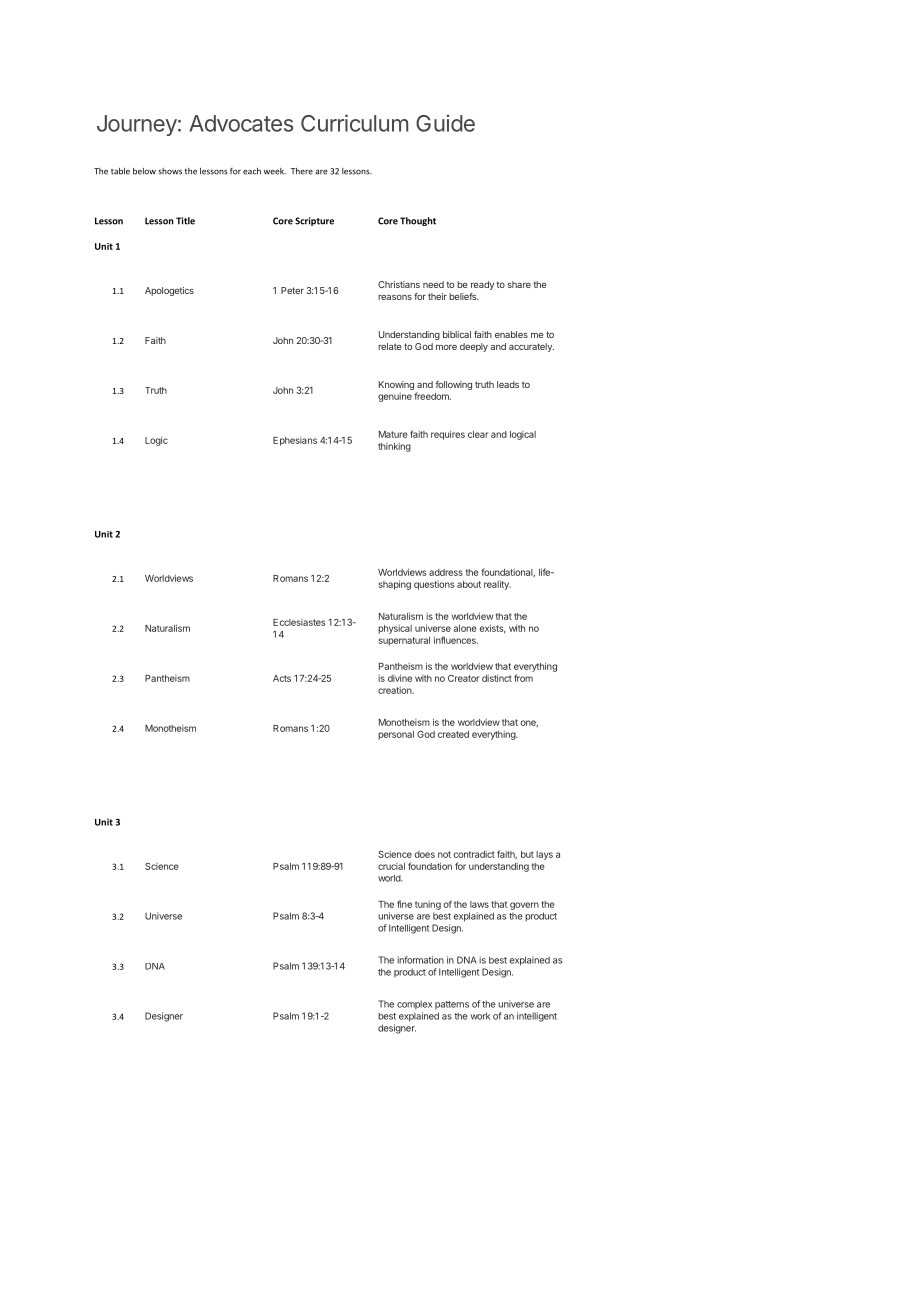  What do you see at coordinates (445, 123) in the screenshot?
I see `Guide` at bounding box center [445, 123].
